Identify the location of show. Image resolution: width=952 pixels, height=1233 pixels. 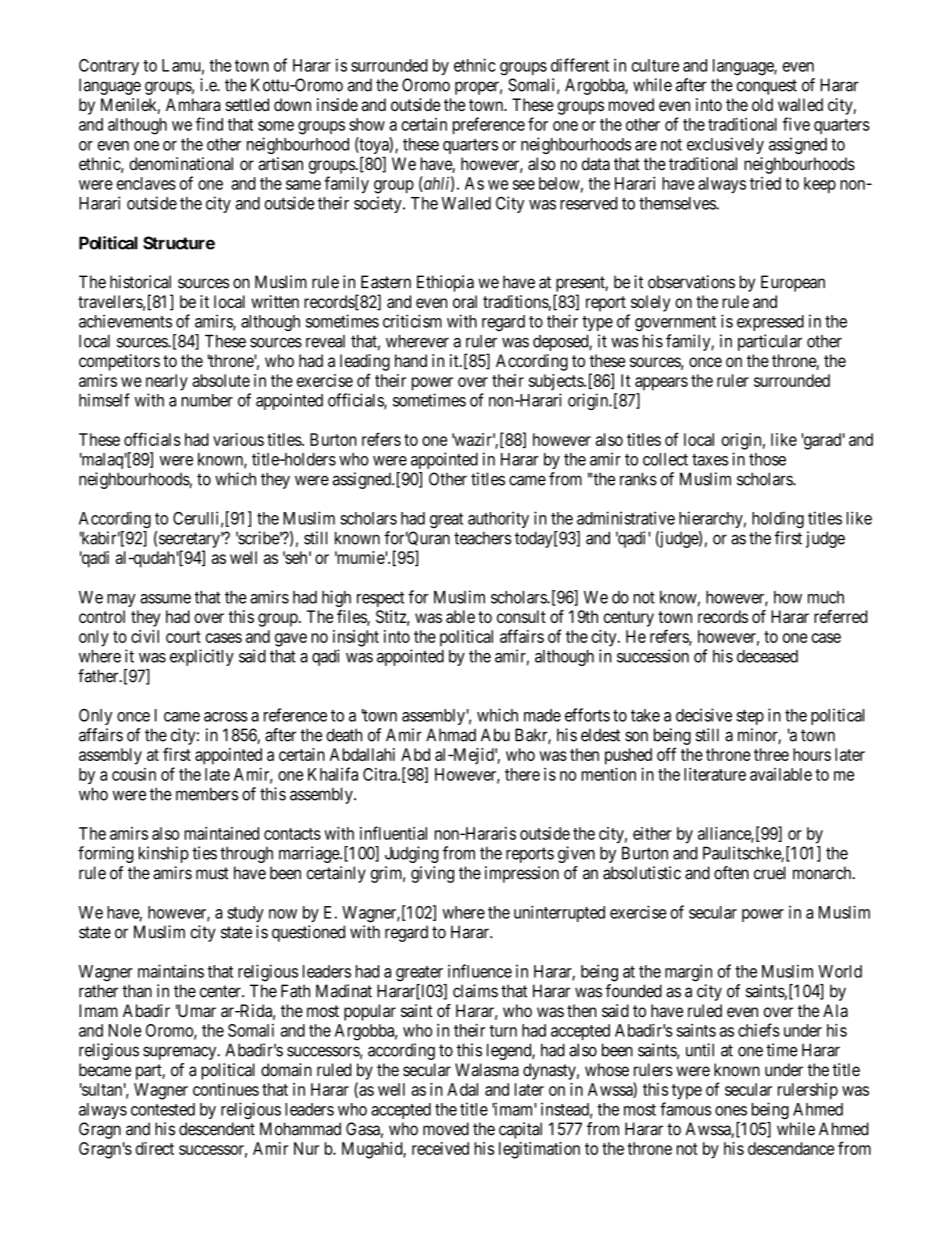
(367, 124).
